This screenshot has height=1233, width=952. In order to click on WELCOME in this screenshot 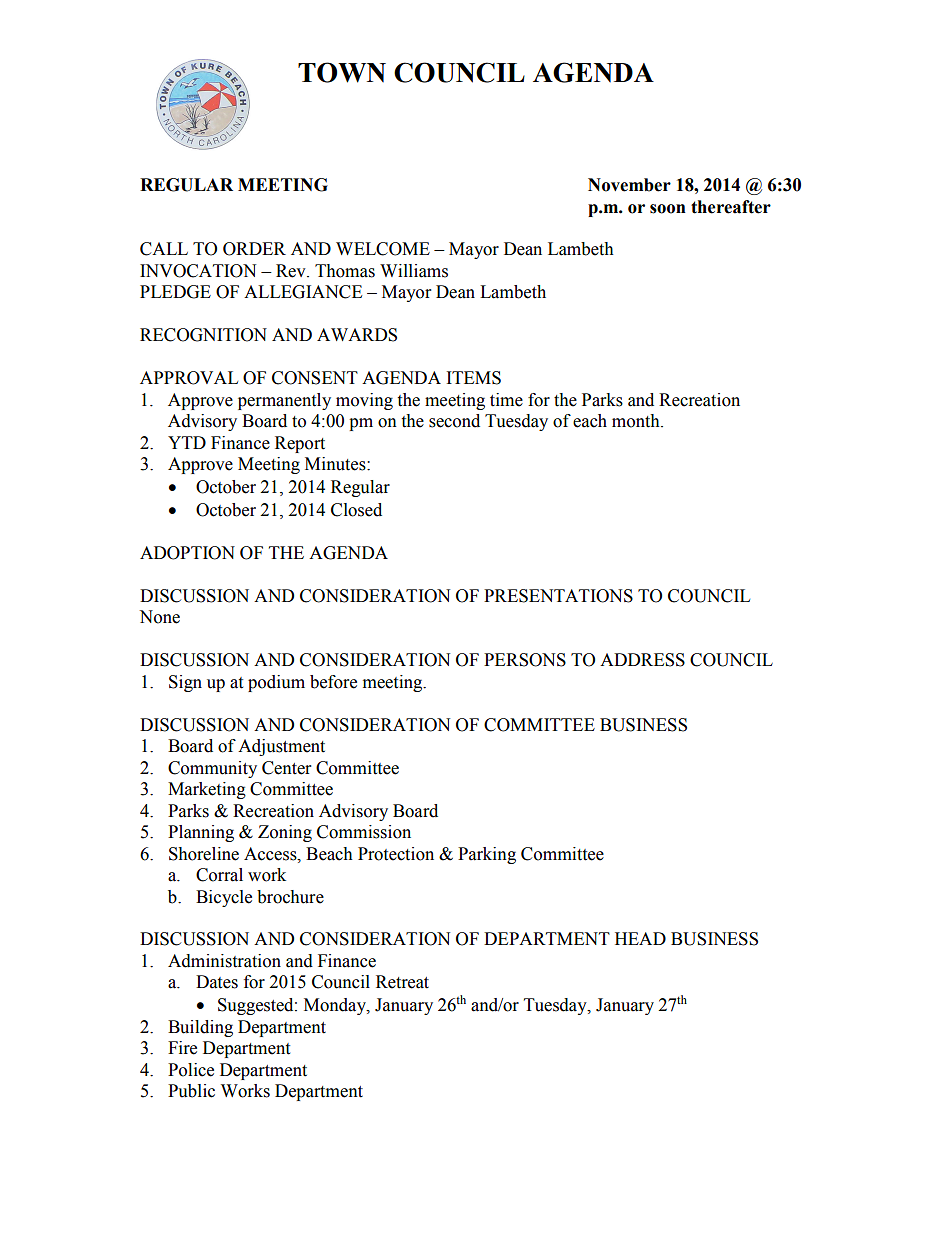, I will do `click(383, 249)`.
